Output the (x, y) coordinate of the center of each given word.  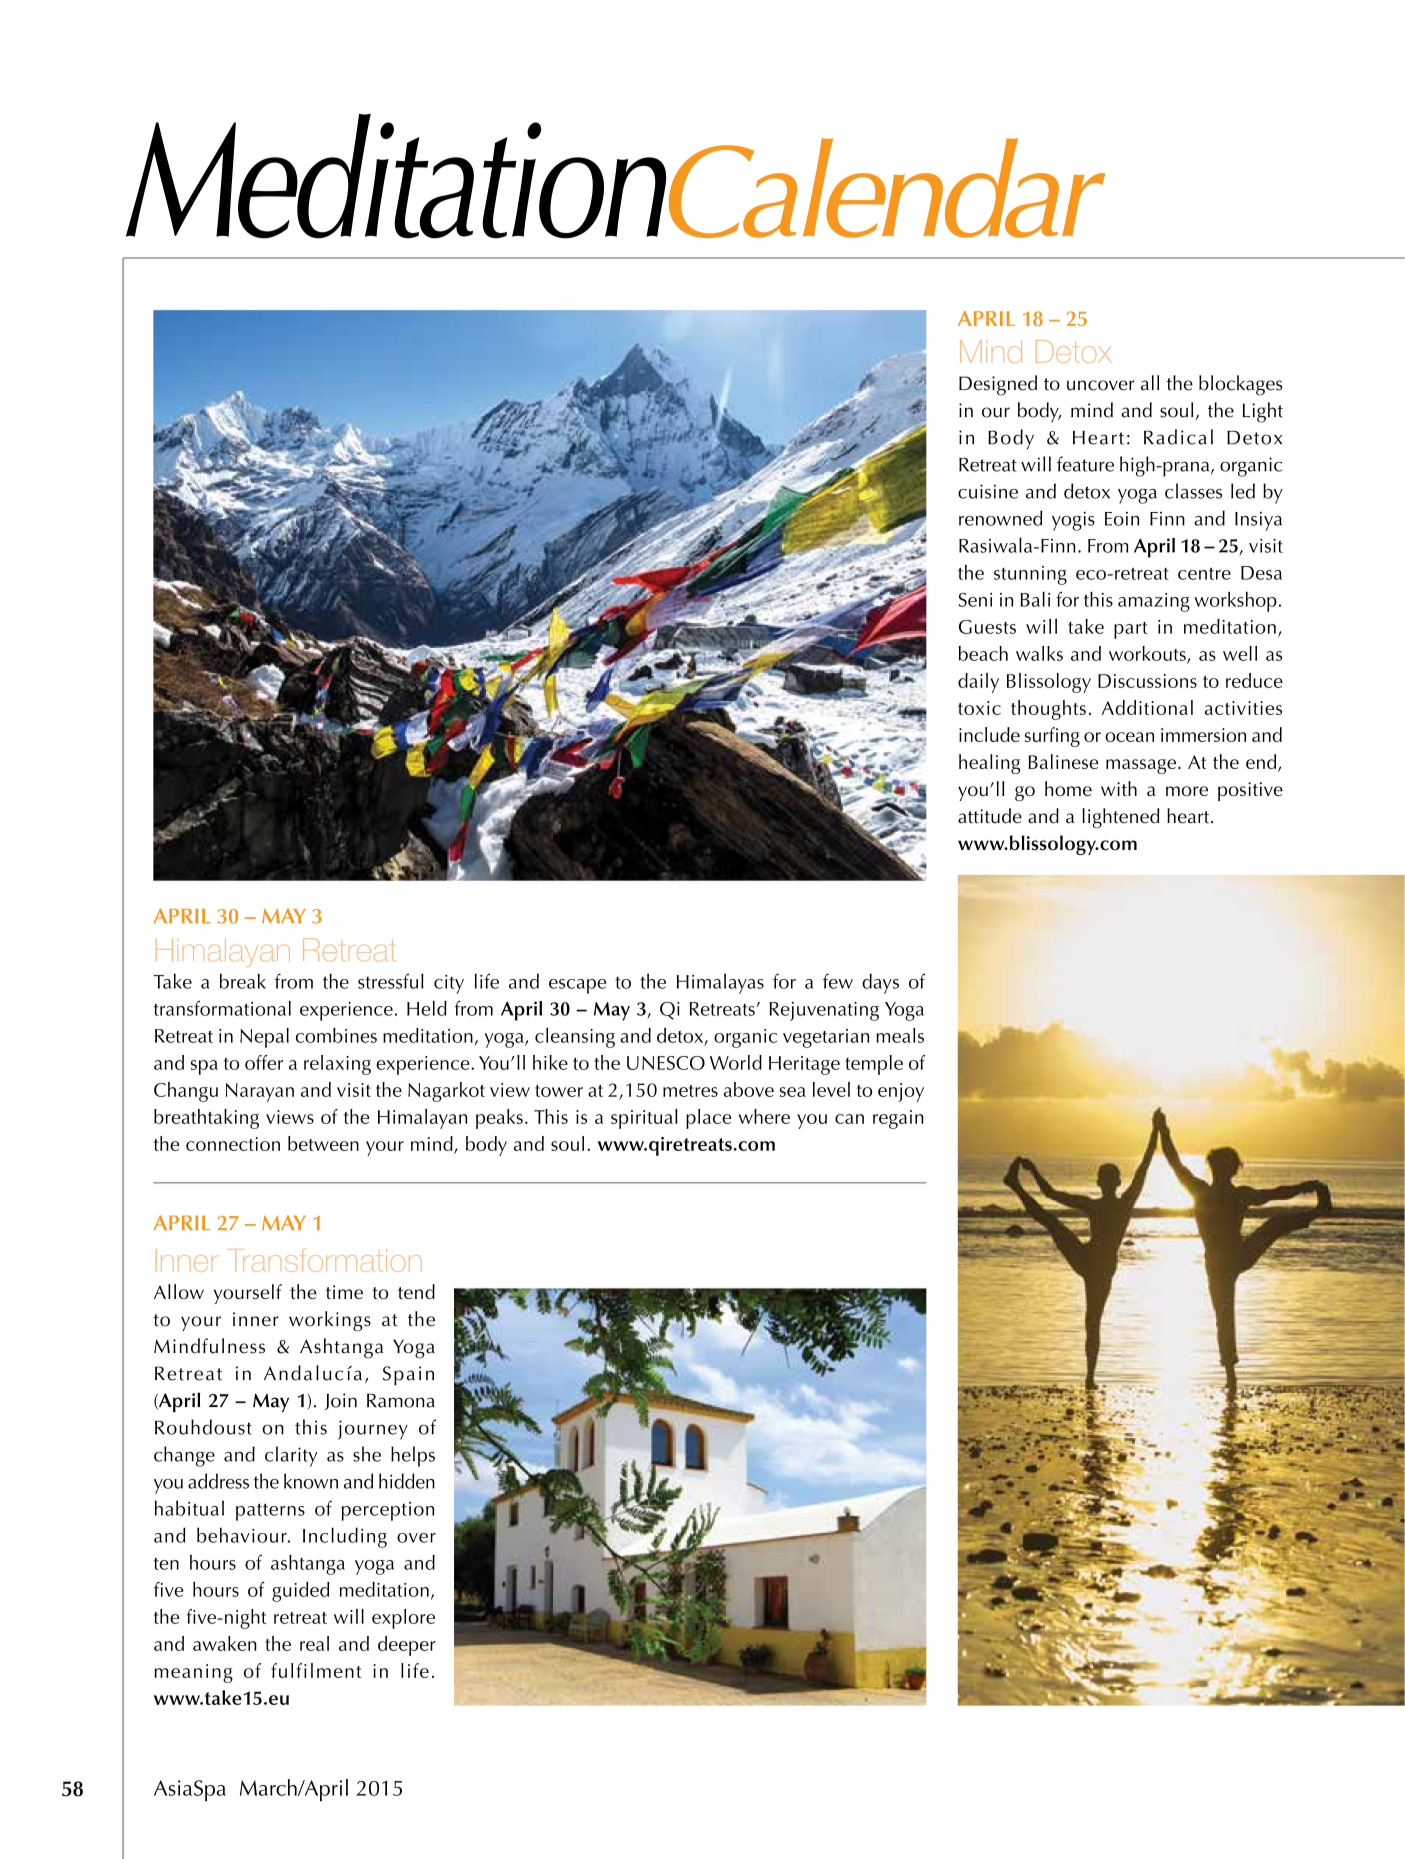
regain (898, 1119)
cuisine (988, 491)
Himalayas (720, 983)
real (314, 1643)
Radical (1178, 437)
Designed (998, 385)
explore (403, 1619)
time (344, 1292)
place (708, 1119)
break (243, 981)
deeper (407, 1646)
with (1119, 788)
